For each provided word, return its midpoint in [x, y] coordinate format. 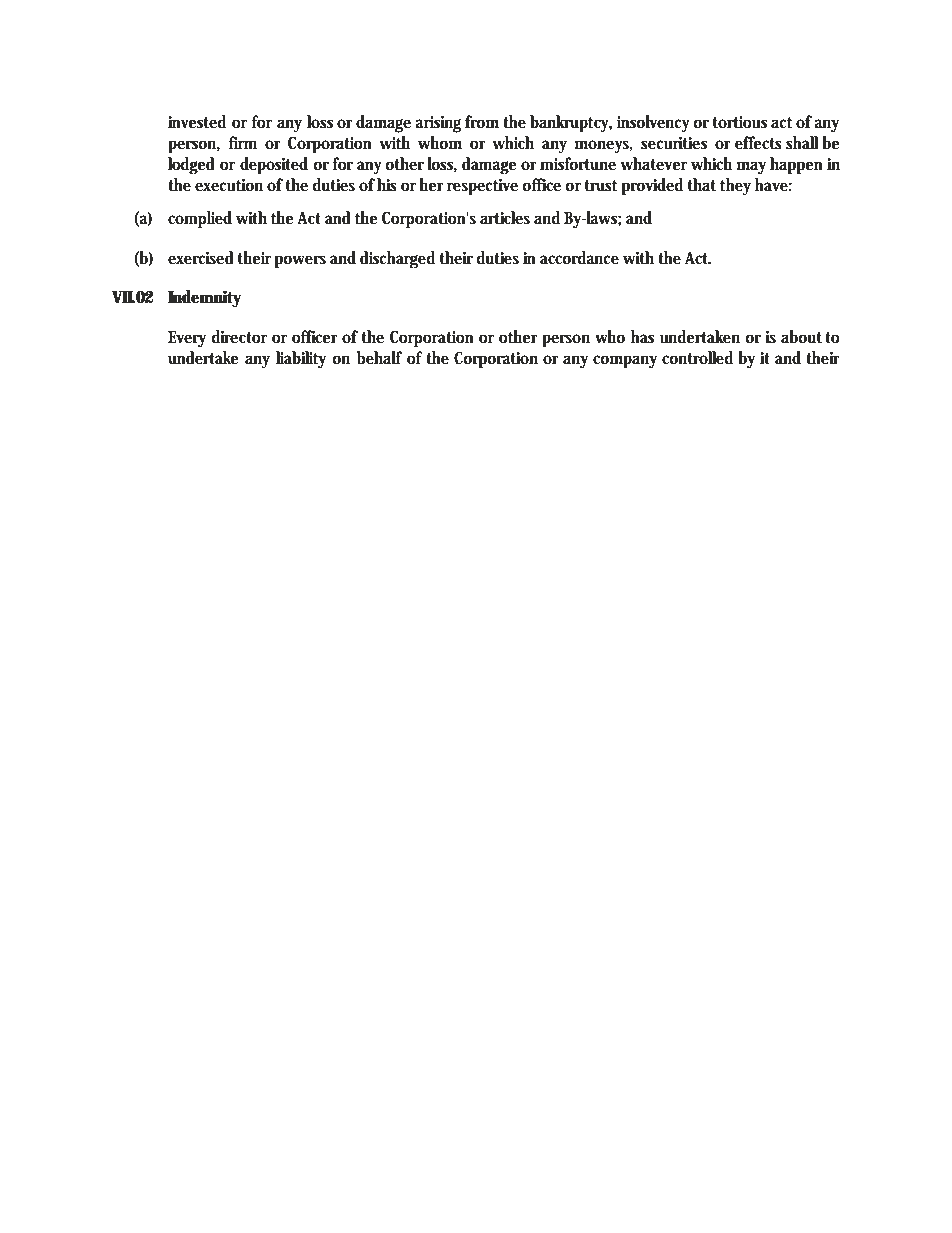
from [482, 122]
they [735, 187]
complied [200, 220]
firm [243, 142]
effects [758, 142]
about [801, 337]
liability [301, 360]
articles [505, 218]
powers [300, 262]
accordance [579, 258]
